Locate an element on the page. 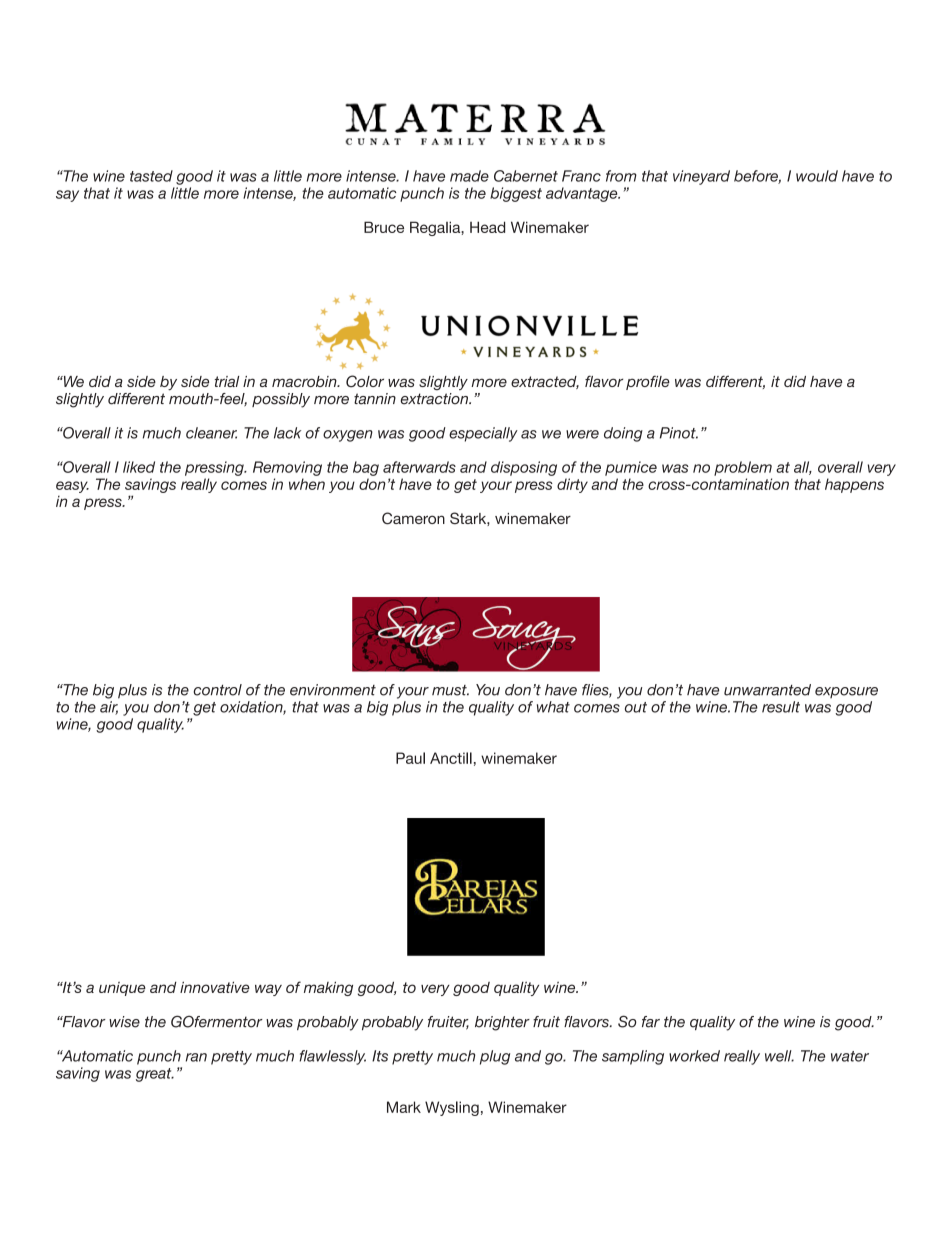 The image size is (952, 1233). result is located at coordinates (781, 707).
